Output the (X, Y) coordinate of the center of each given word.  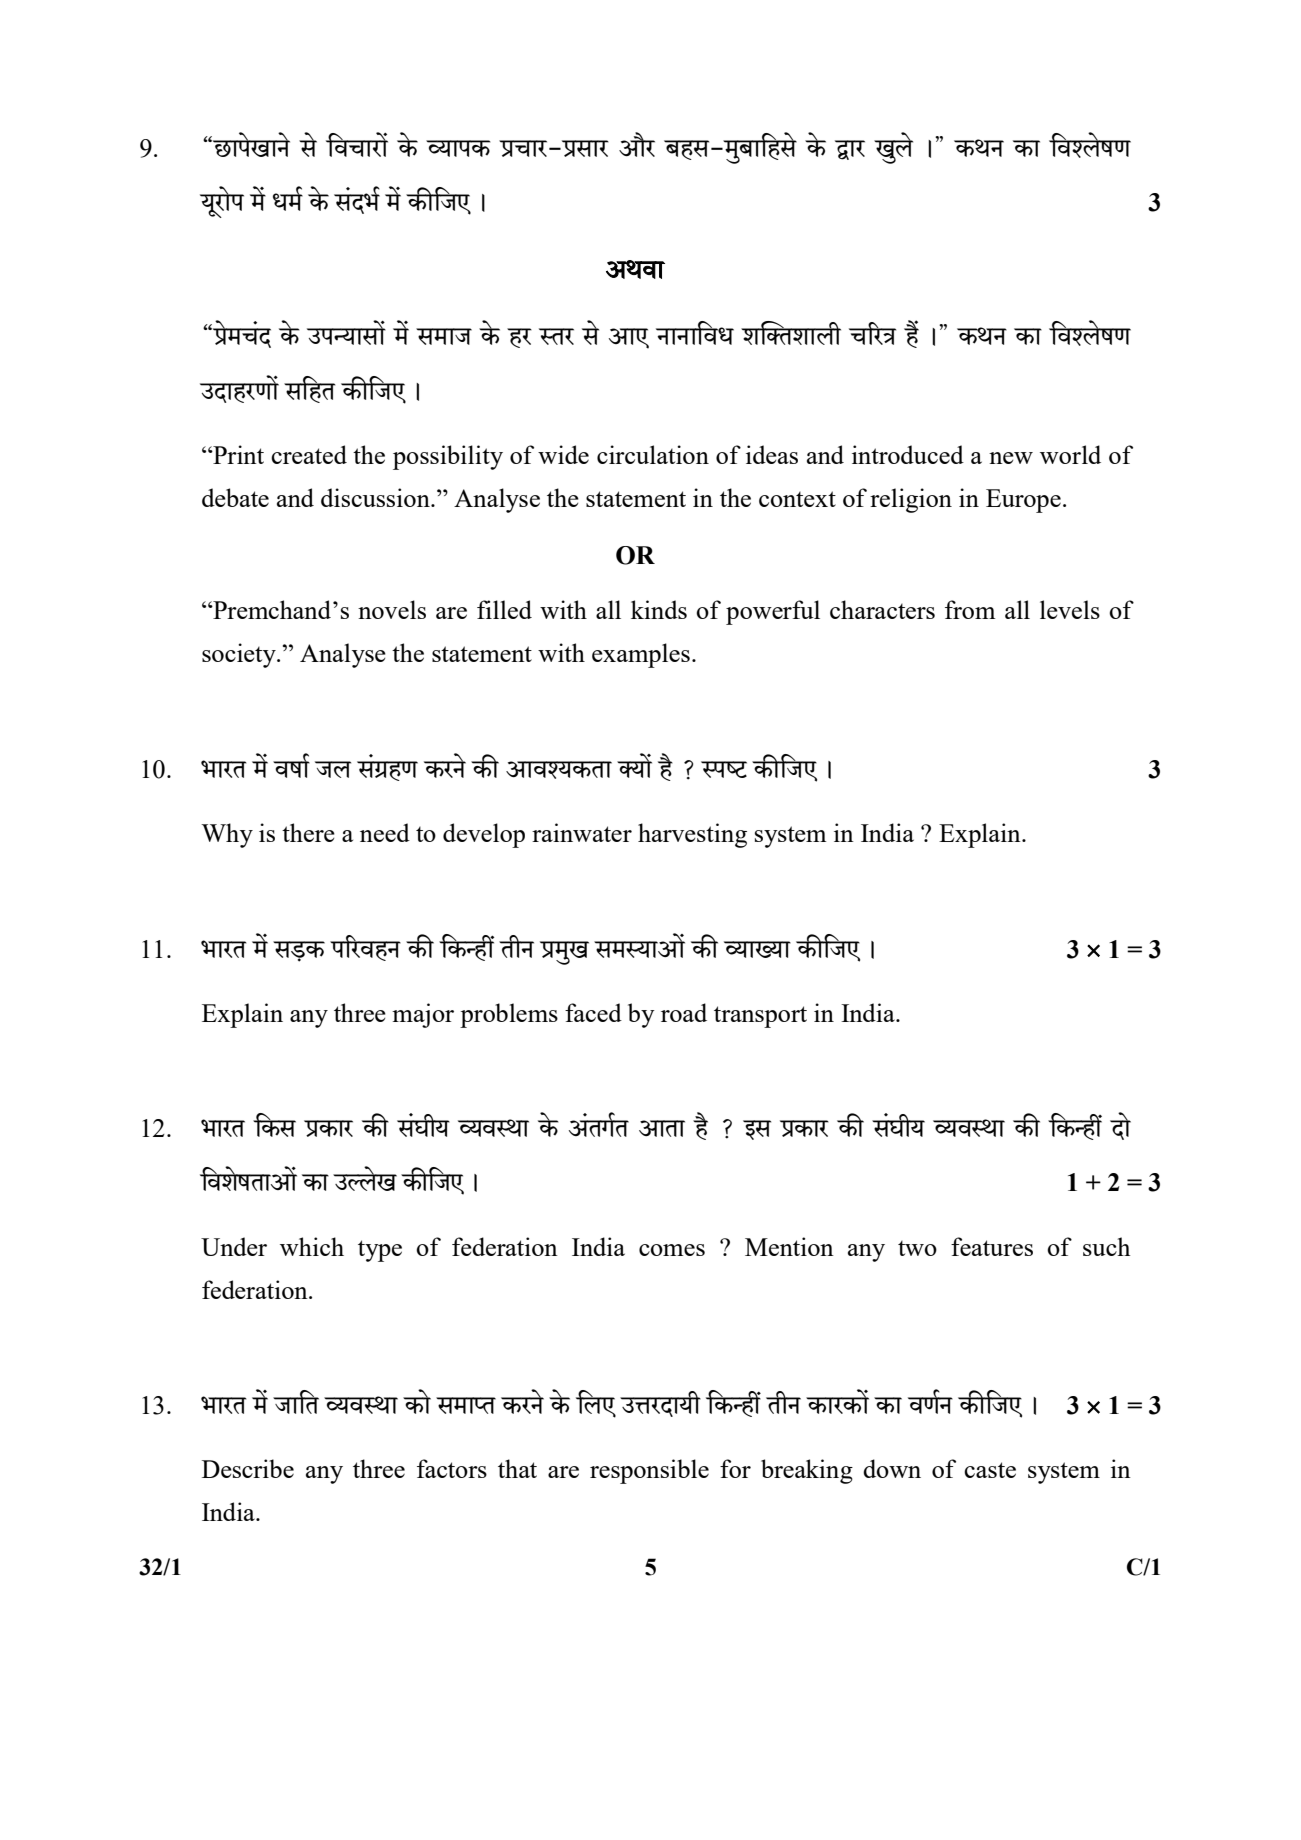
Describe (248, 1468)
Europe (1023, 501)
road (684, 1012)
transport (760, 1017)
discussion (376, 497)
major (423, 1015)
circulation (653, 454)
